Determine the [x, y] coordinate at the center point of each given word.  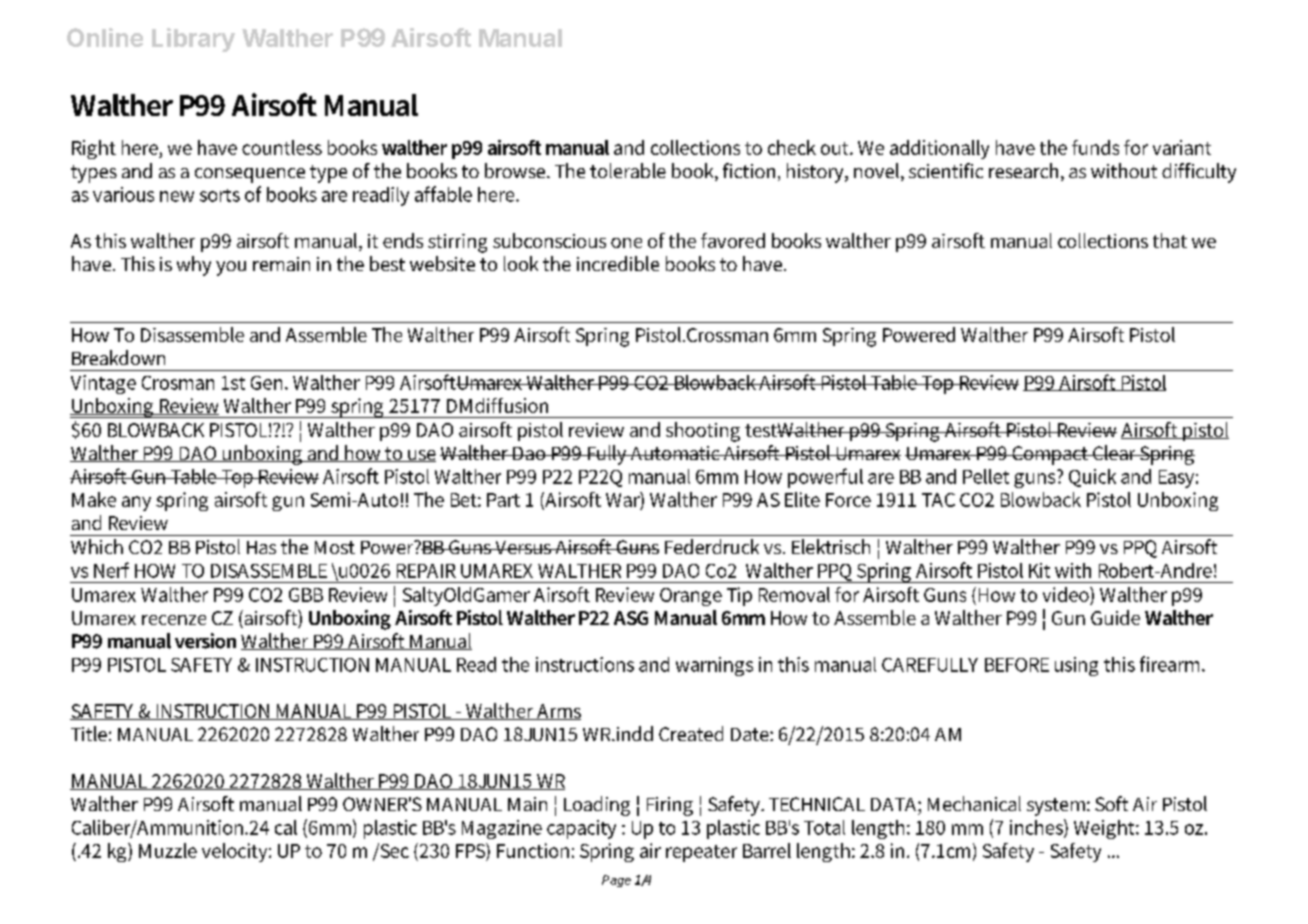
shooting [703, 432]
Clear [1115, 452]
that [1170, 240]
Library [193, 40]
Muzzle [168, 850]
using [1076, 666]
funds [1095, 147]
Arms [558, 712]
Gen [268, 383]
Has [261, 547]
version [205, 641]
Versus [523, 547]
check [792, 147]
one [626, 243]
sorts [220, 195]
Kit [1039, 570]
